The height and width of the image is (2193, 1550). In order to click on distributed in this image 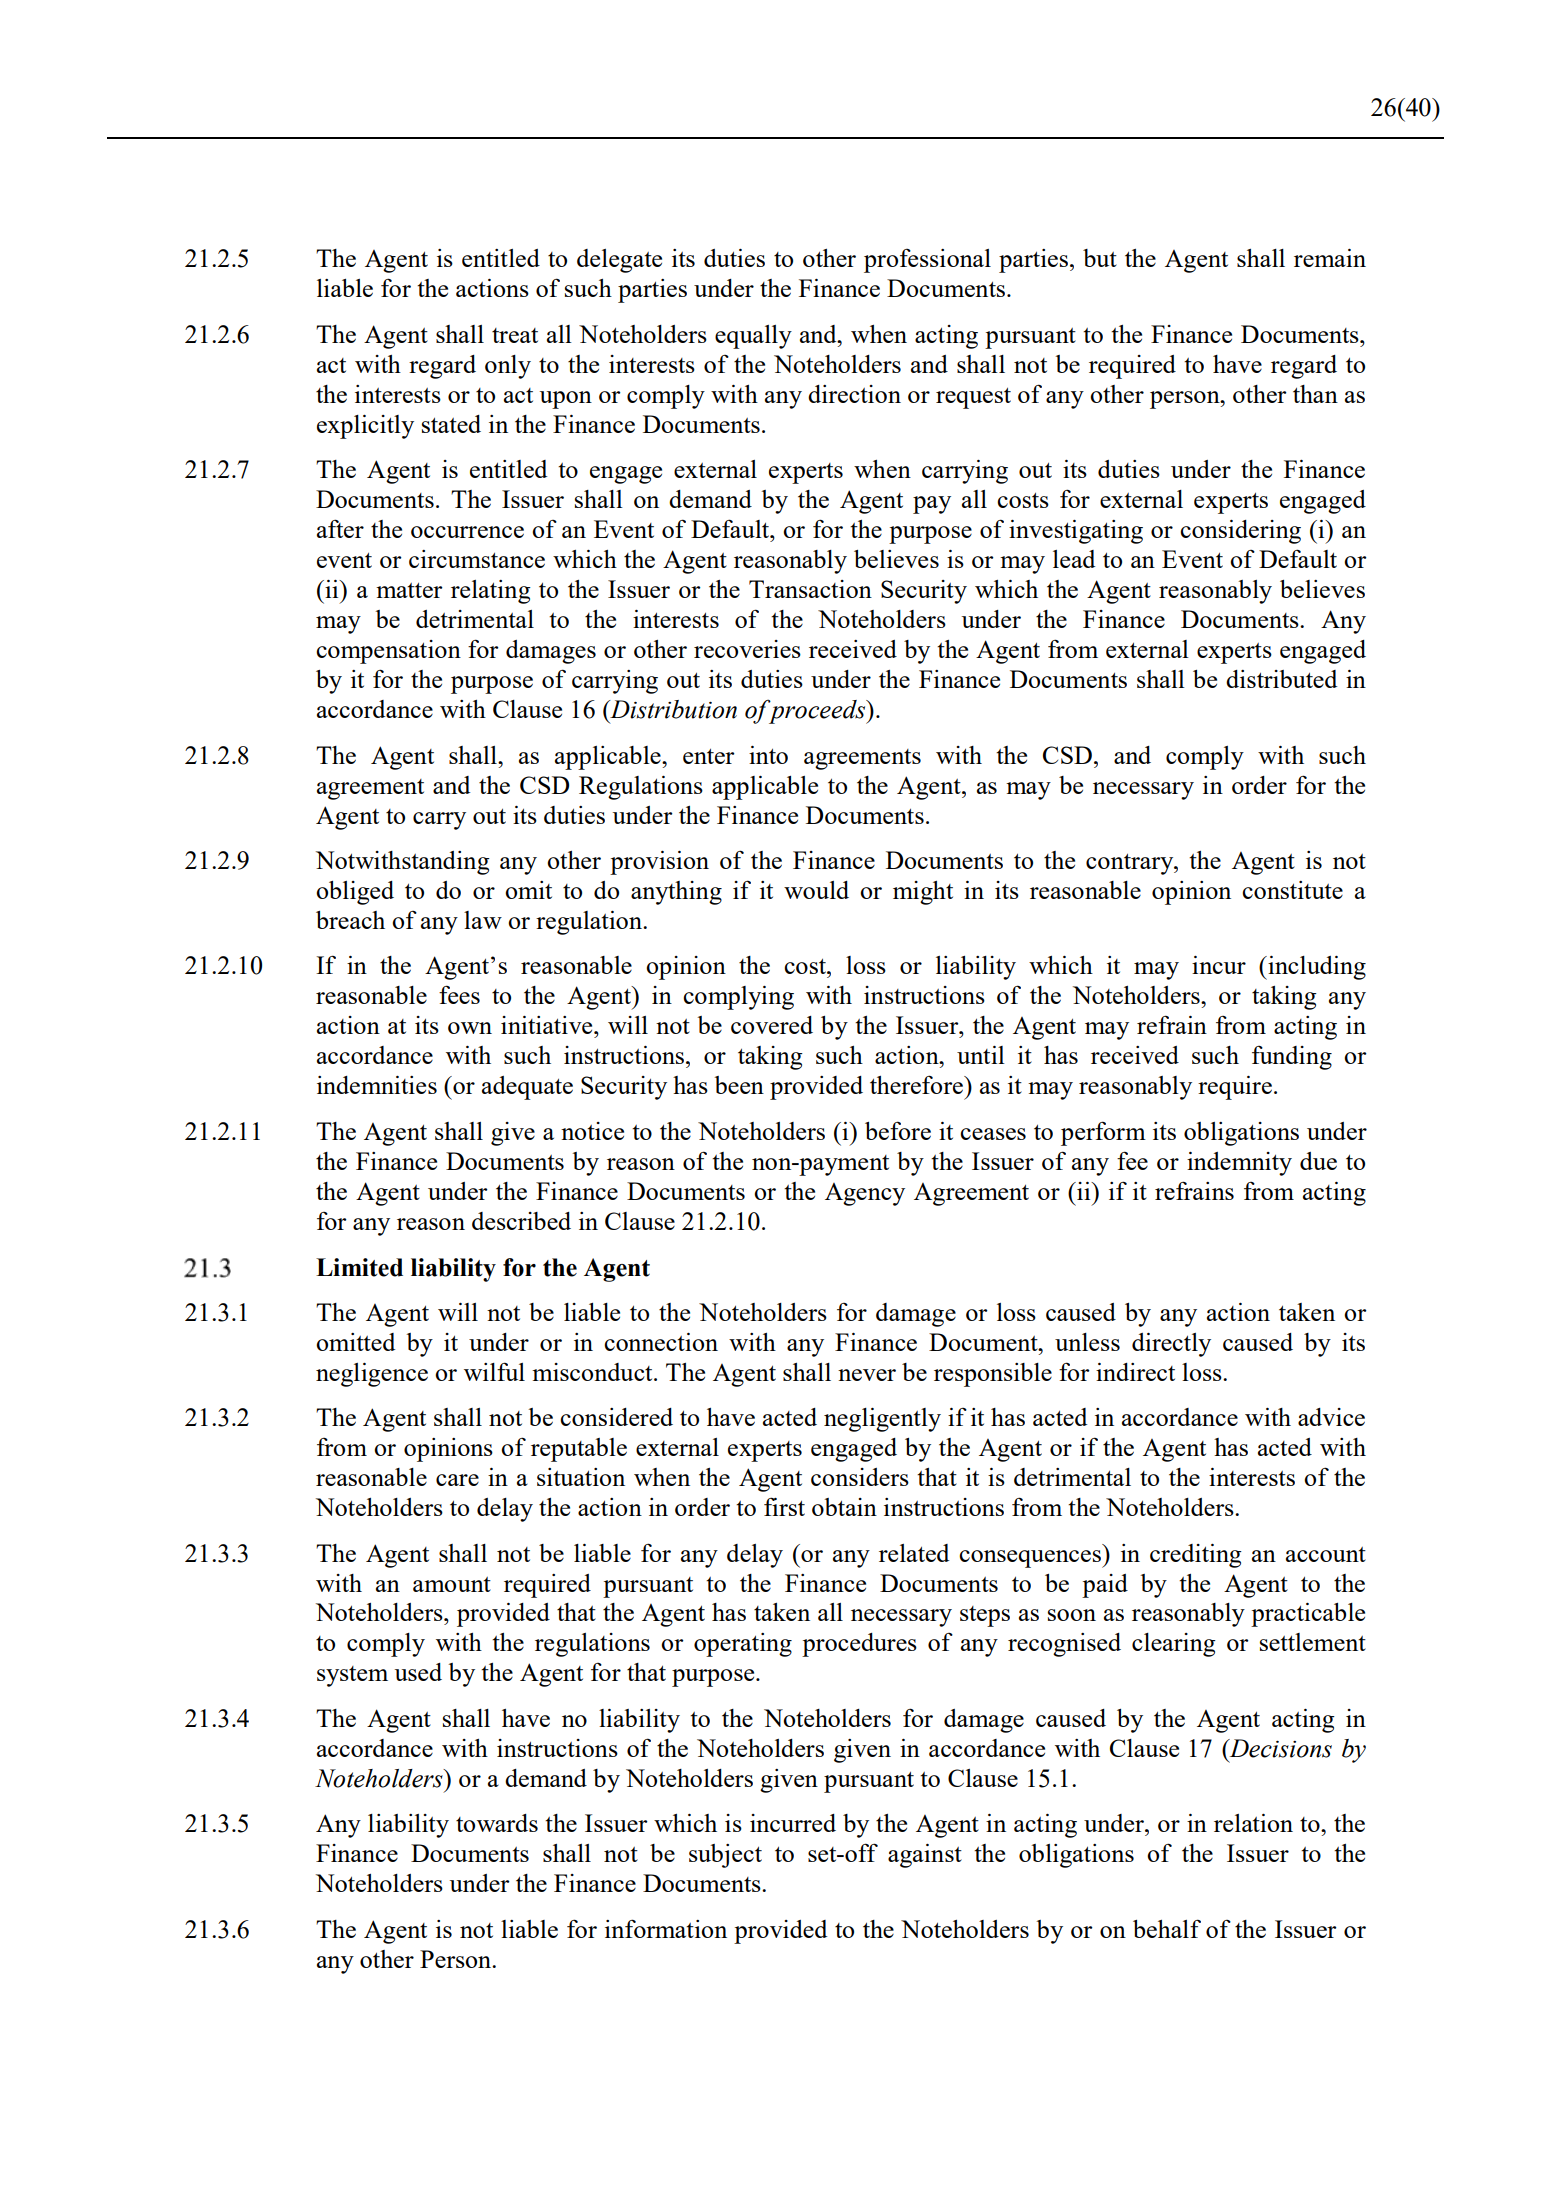, I will do `click(1281, 679)`.
